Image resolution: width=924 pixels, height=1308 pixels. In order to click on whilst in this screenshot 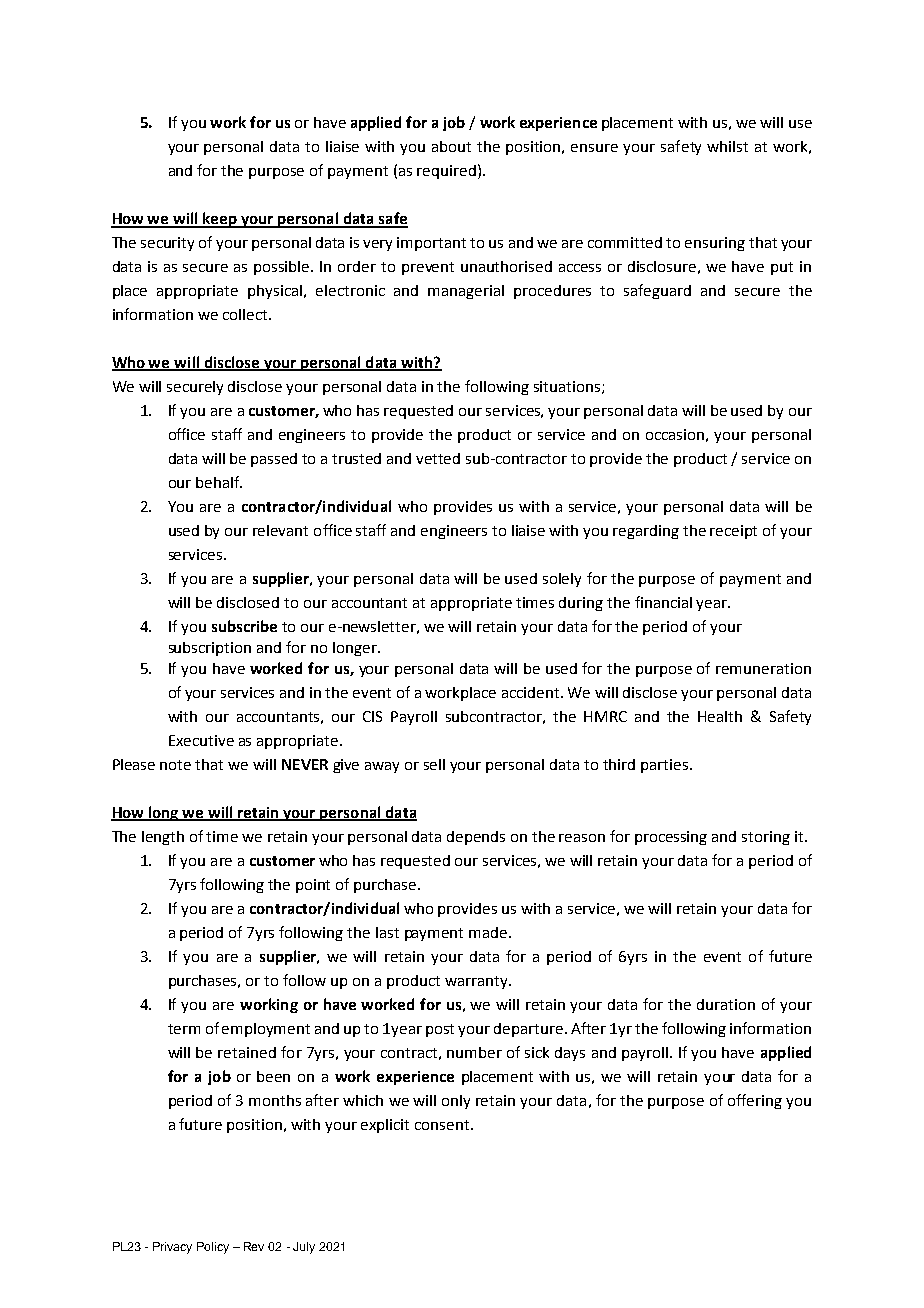, I will do `click(727, 146)`.
